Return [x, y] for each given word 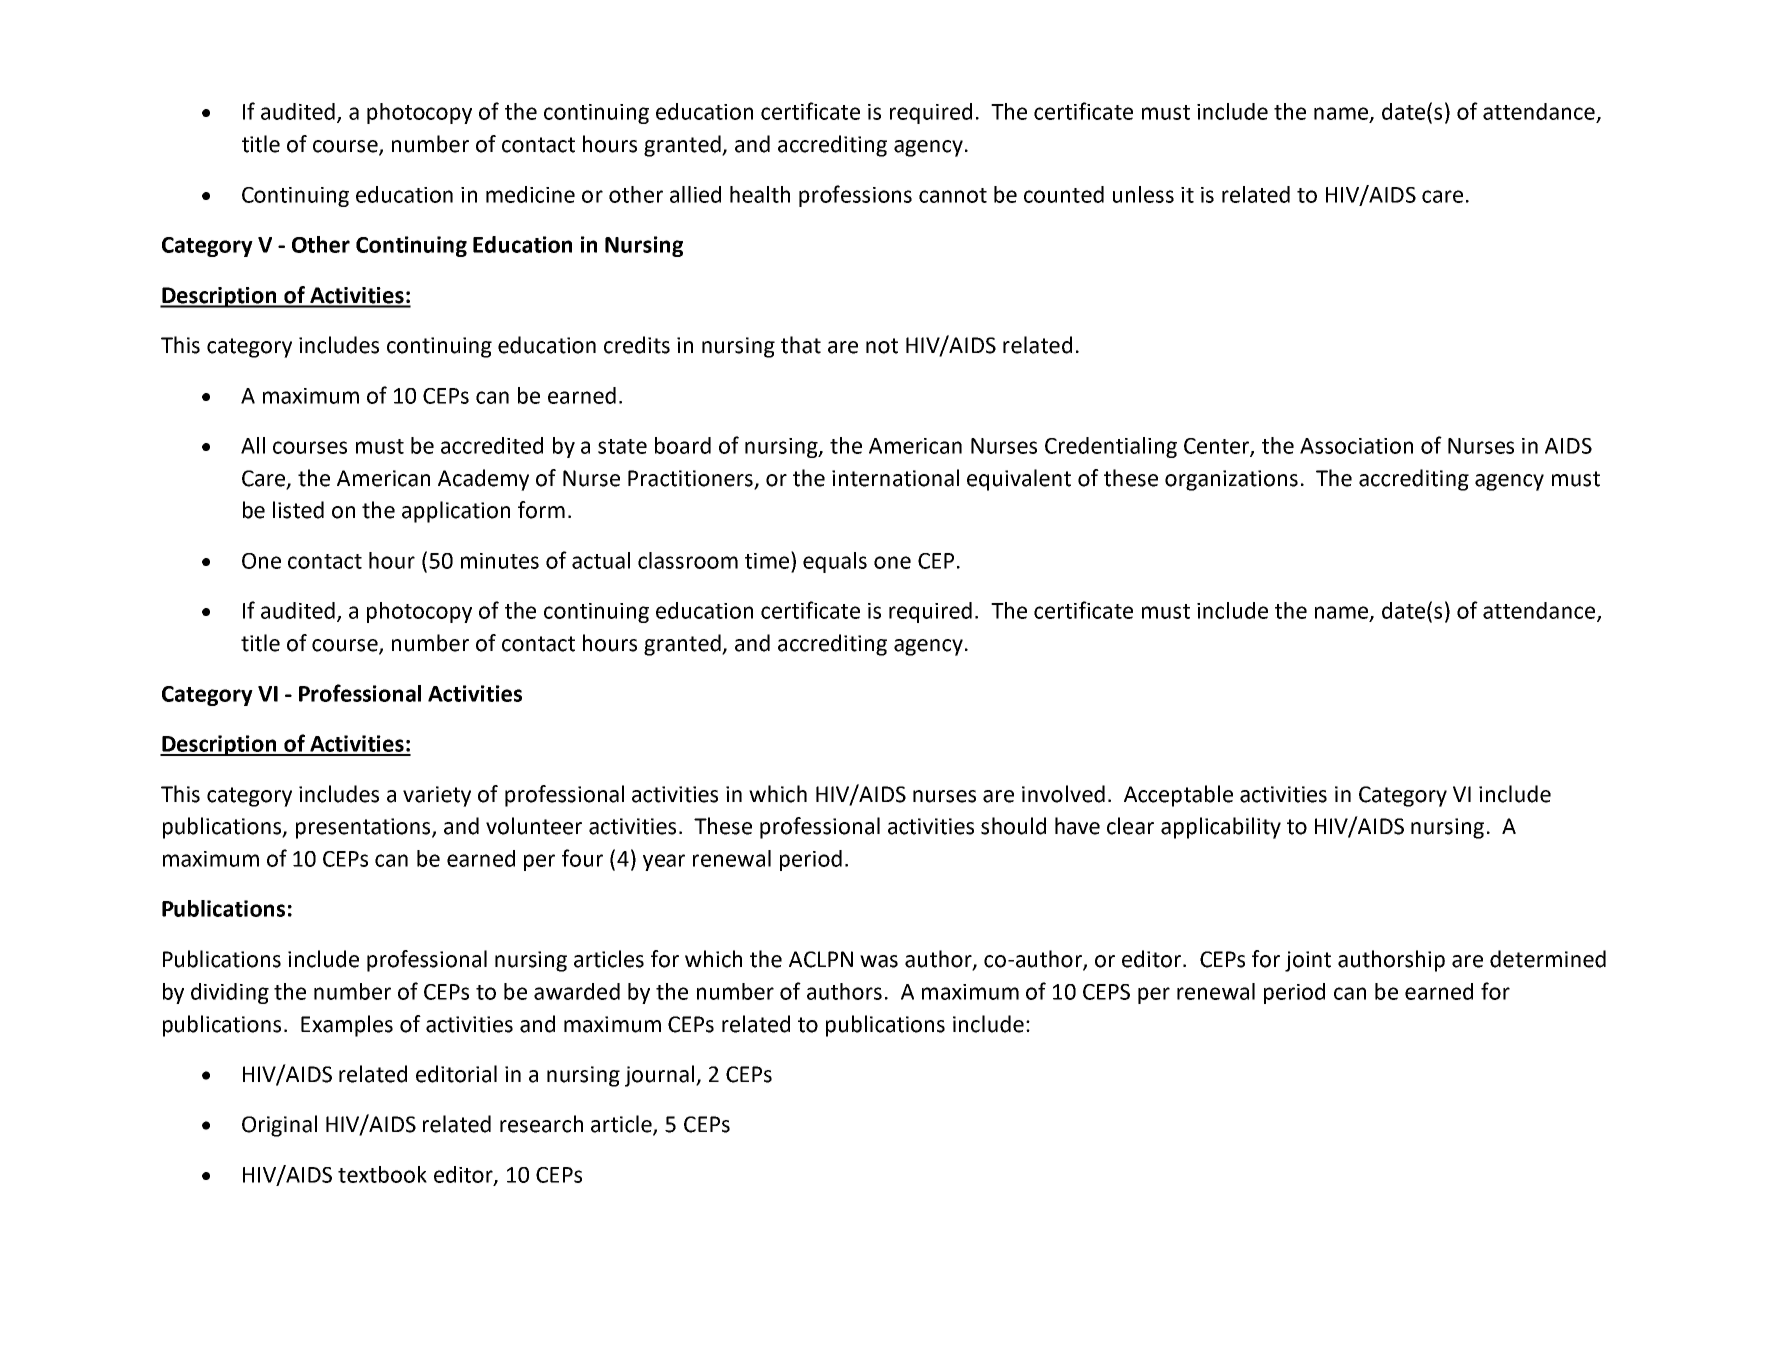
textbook [382, 1174]
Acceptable [1178, 796]
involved [1063, 794]
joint [1308, 961]
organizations [1231, 480]
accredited [492, 445]
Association [1356, 446]
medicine [530, 194]
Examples [347, 1026]
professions [855, 196]
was [879, 961]
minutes [500, 561]
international [895, 478]
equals [835, 562]
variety [437, 796]
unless [1143, 194]
